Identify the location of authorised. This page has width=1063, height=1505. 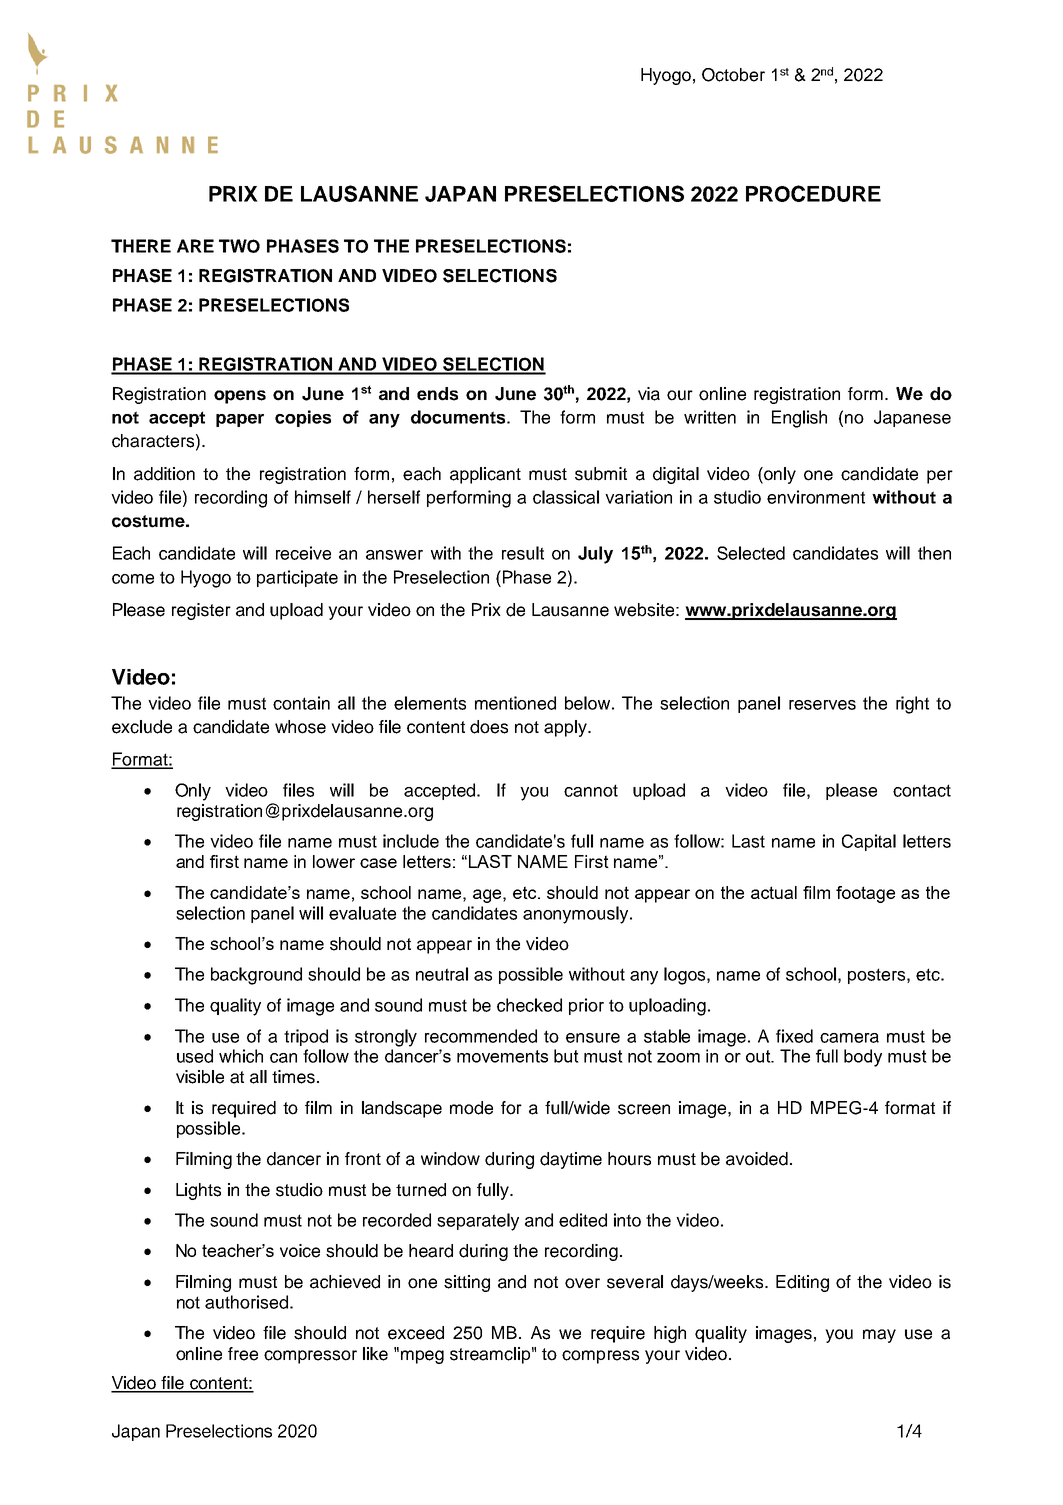
(246, 1302).
